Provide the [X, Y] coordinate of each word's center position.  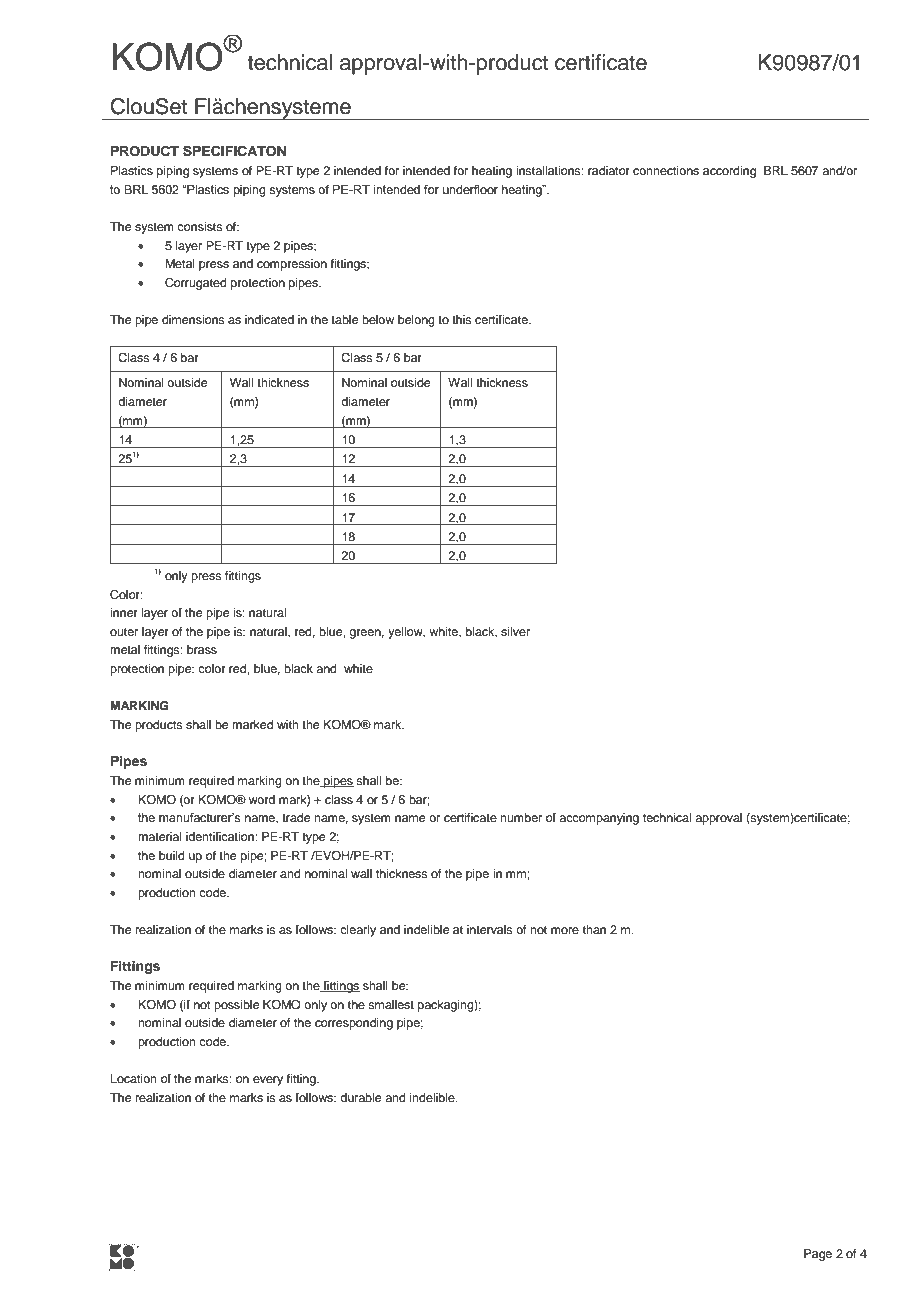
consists [200, 226]
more [565, 930]
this [462, 319]
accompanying [599, 819]
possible [236, 1006]
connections [666, 170]
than [594, 929]
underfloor [470, 189]
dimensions [193, 319]
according [729, 172]
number [521, 817]
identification [221, 836]
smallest [391, 1004]
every [268, 1081]
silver [515, 631]
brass [202, 649]
